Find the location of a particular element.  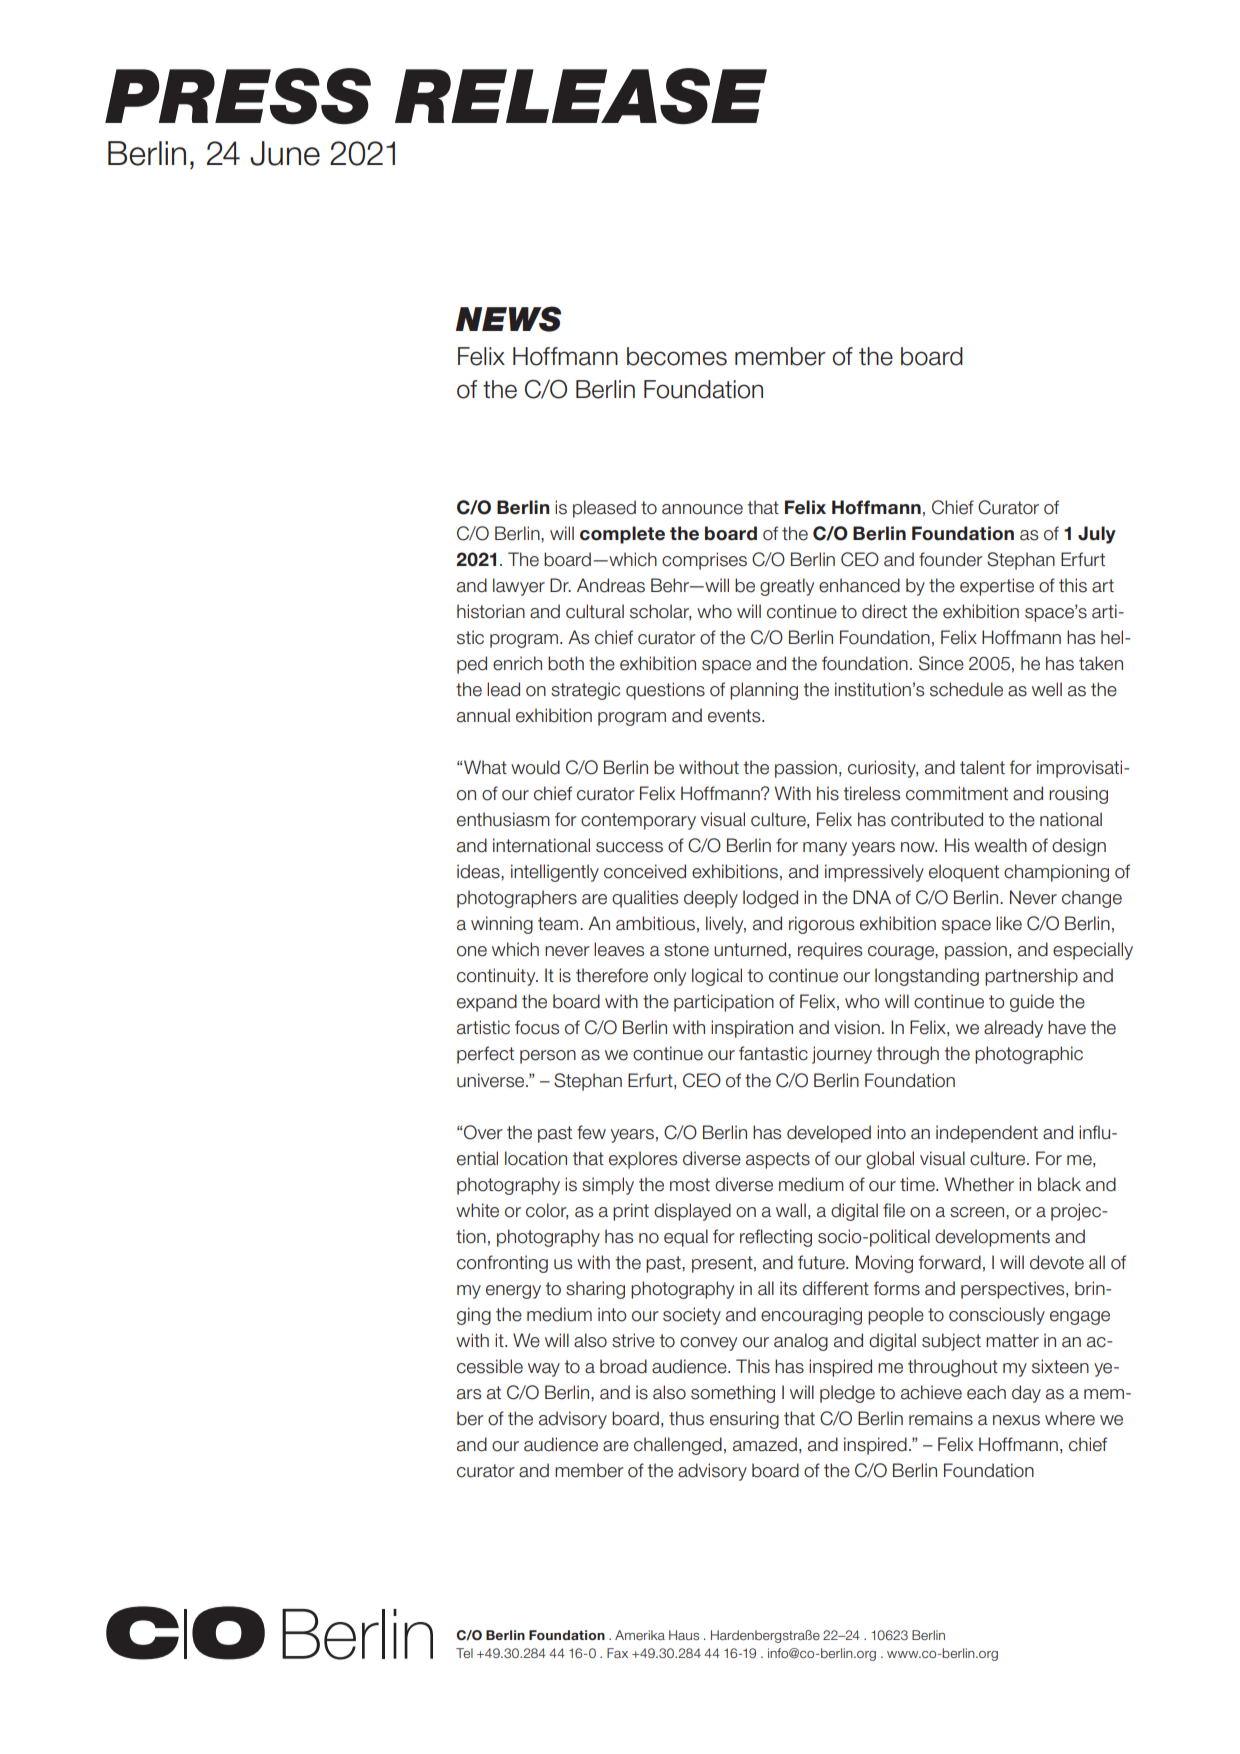

deeply is located at coordinates (711, 899).
